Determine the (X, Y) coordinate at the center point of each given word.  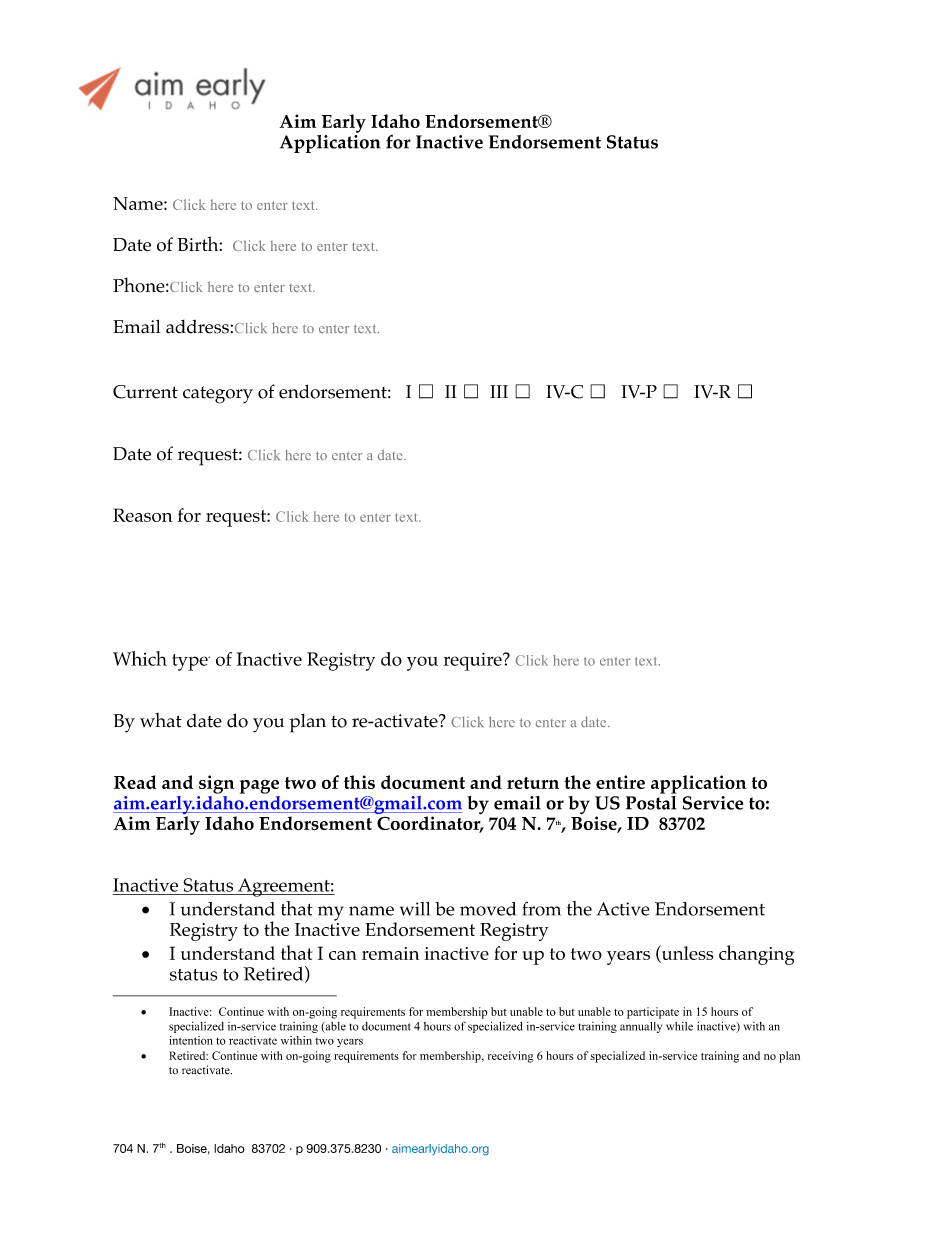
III (499, 391)
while (679, 1026)
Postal (651, 801)
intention (191, 1040)
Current (145, 392)
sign (216, 784)
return (533, 783)
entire (620, 782)
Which (140, 658)
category (218, 395)
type (191, 662)
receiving (510, 1057)
